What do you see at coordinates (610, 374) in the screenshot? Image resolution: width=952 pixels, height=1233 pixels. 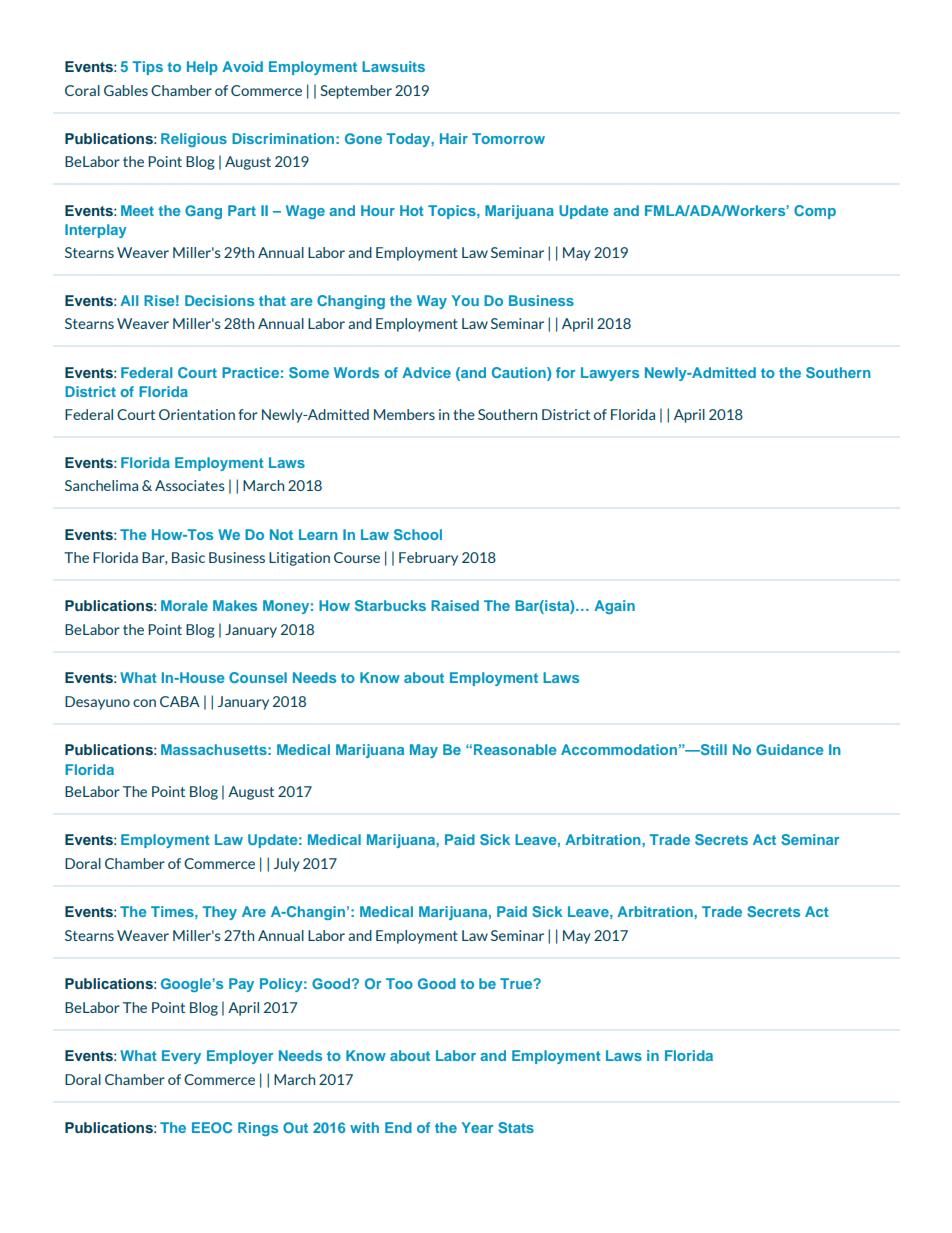 I see `Lawyers` at bounding box center [610, 374].
